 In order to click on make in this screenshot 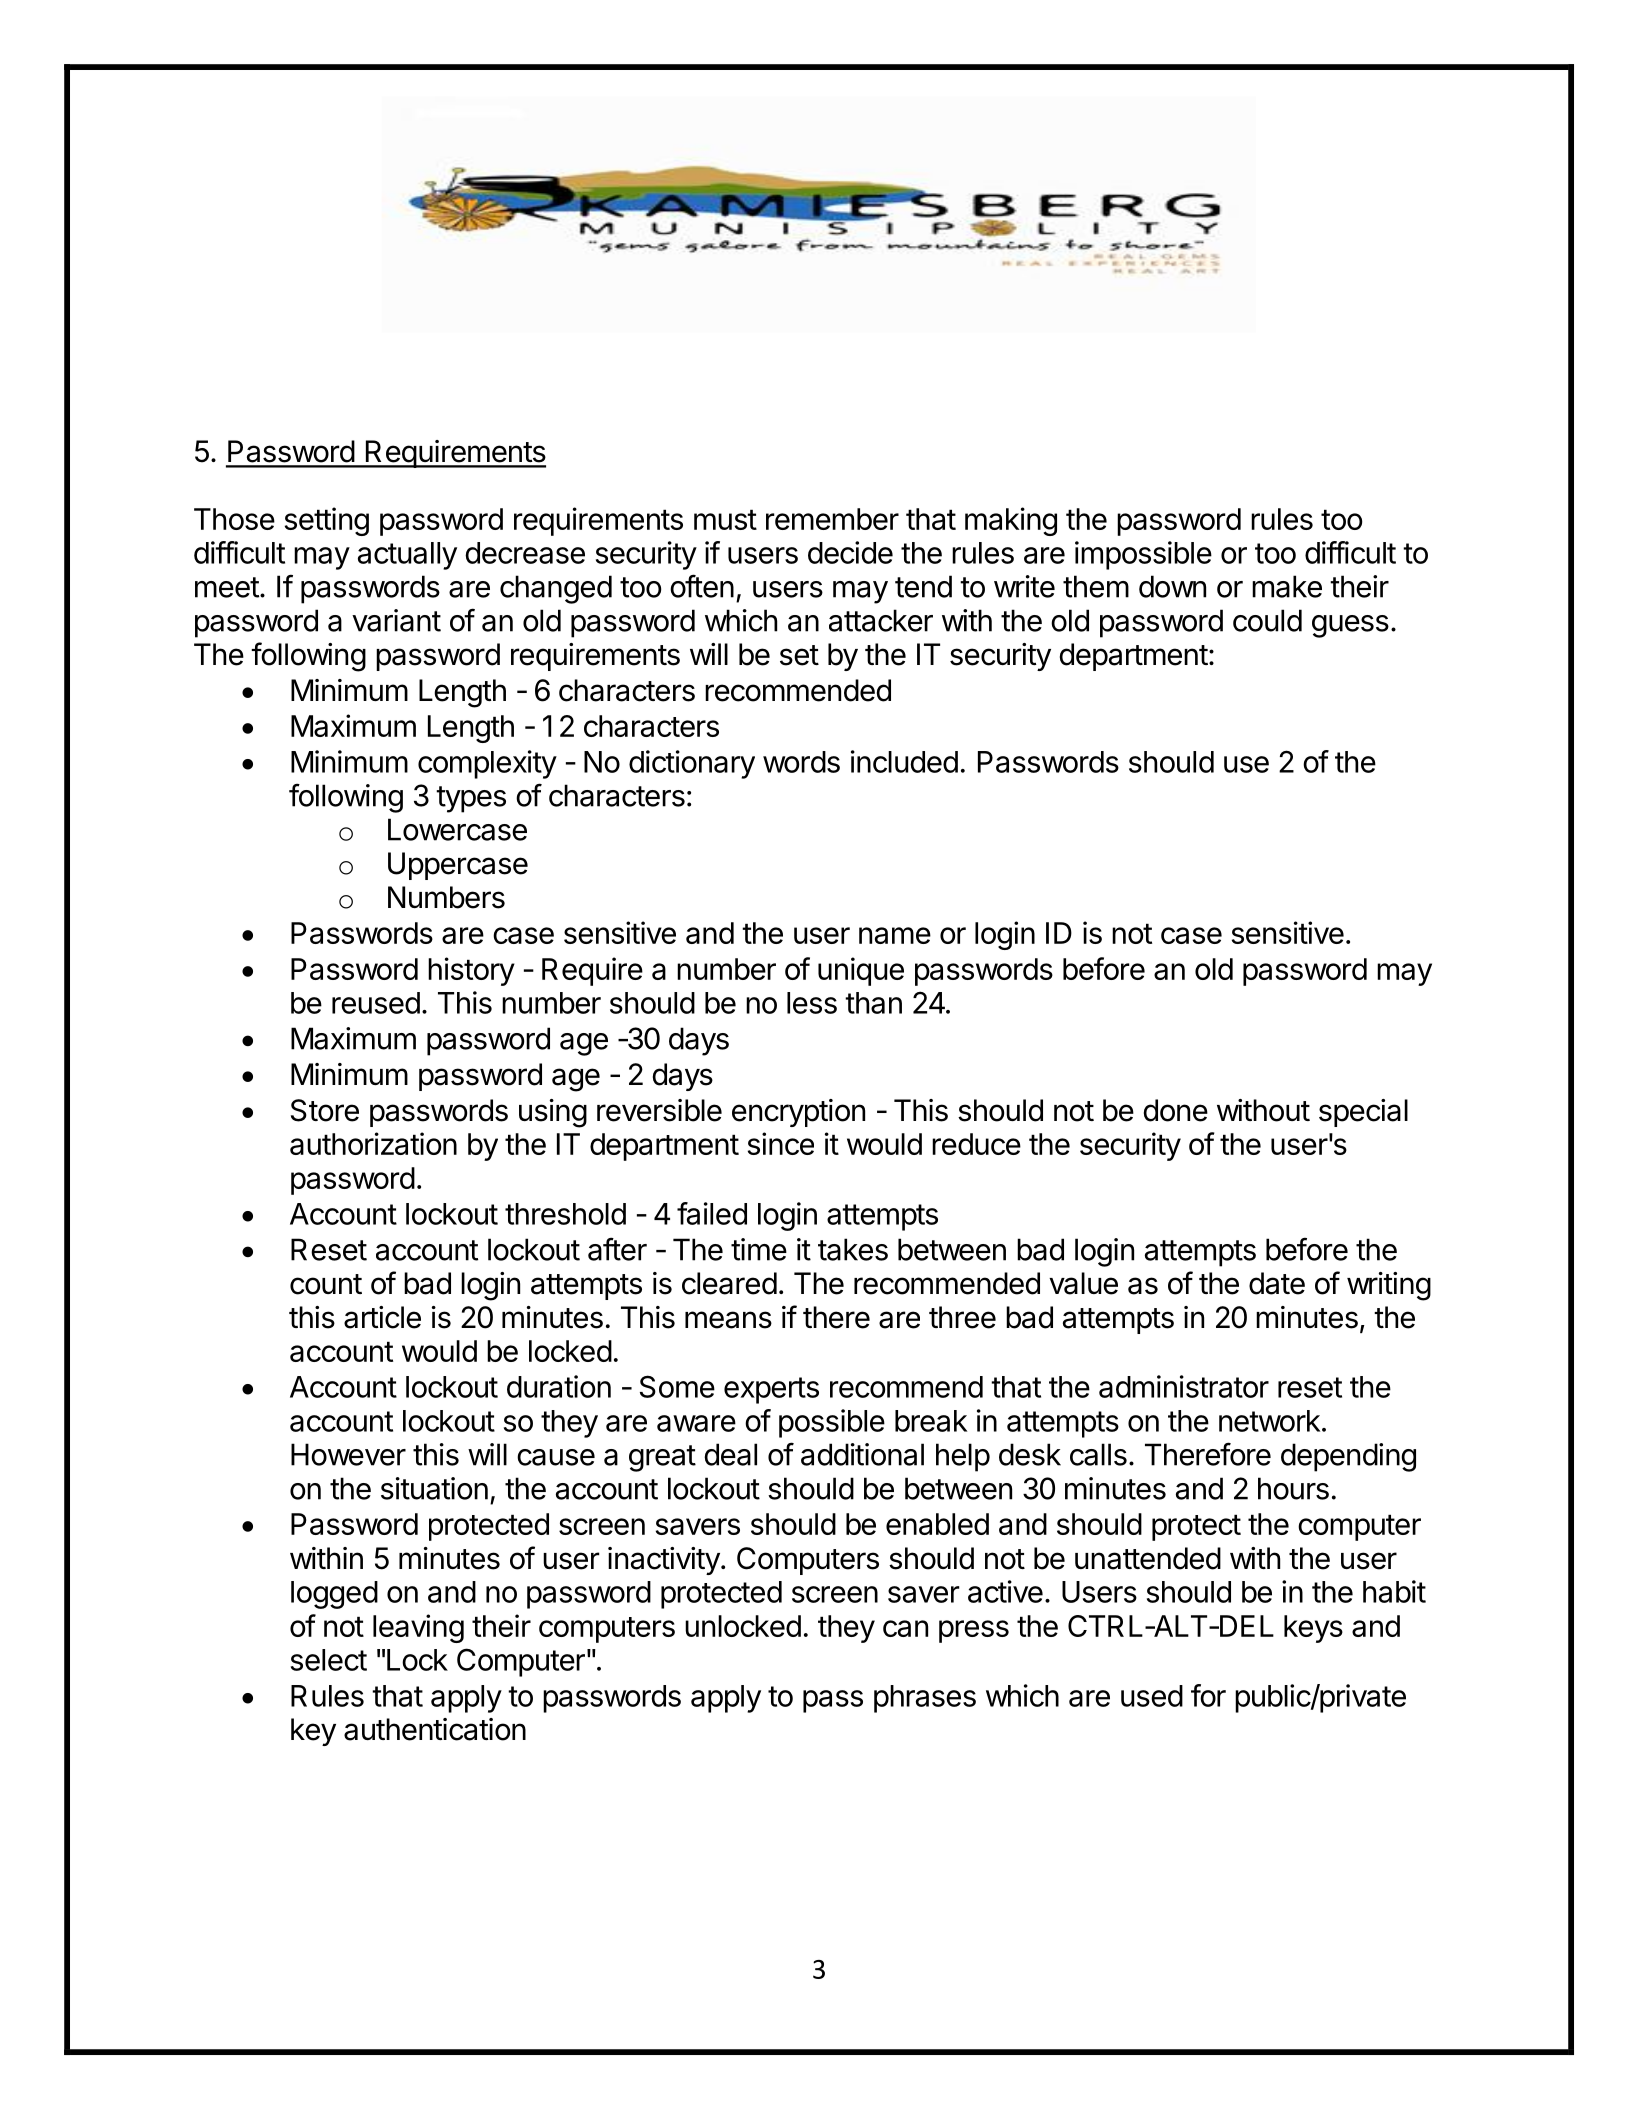, I will do `click(1287, 586)`.
